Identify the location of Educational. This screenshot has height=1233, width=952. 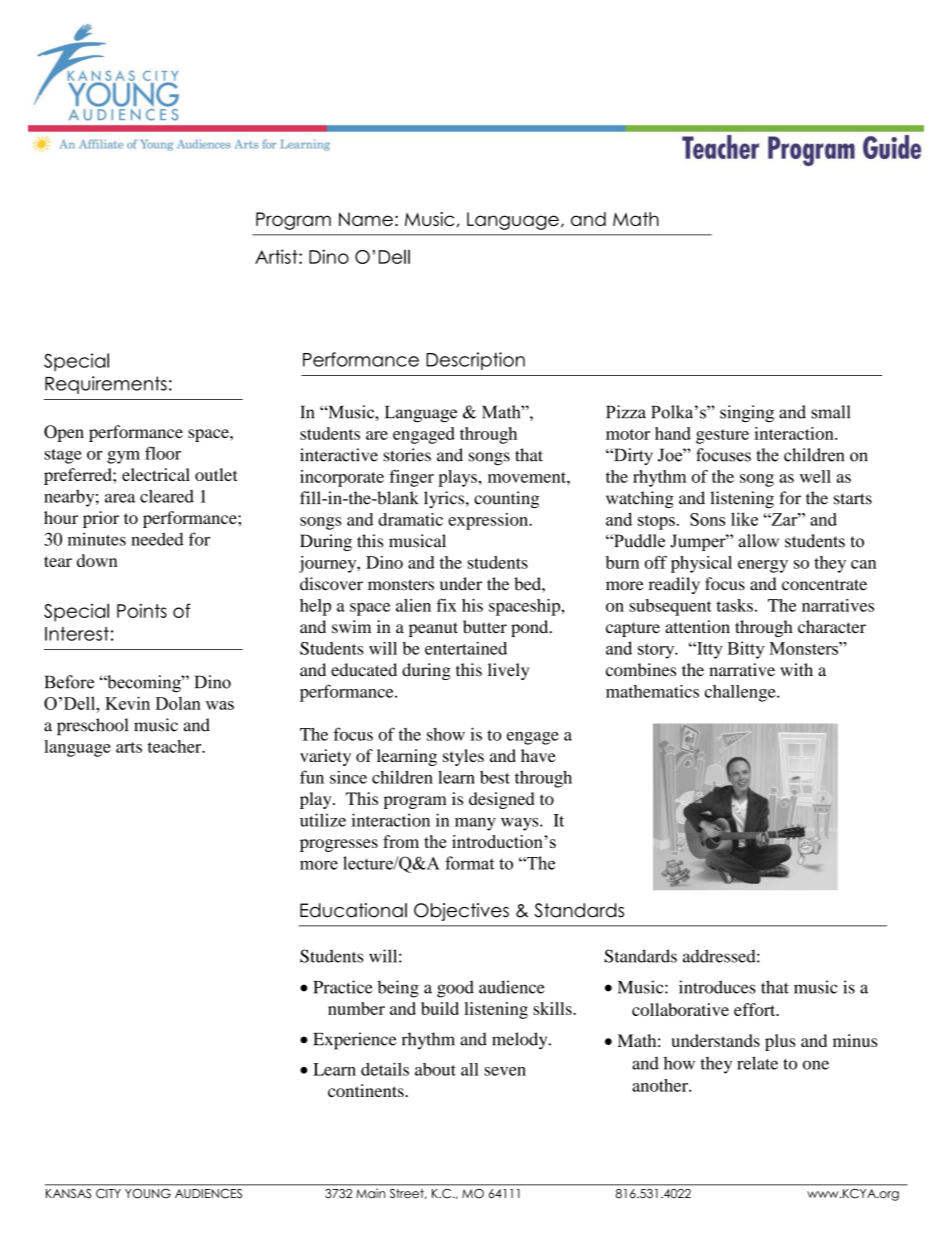
(353, 910).
